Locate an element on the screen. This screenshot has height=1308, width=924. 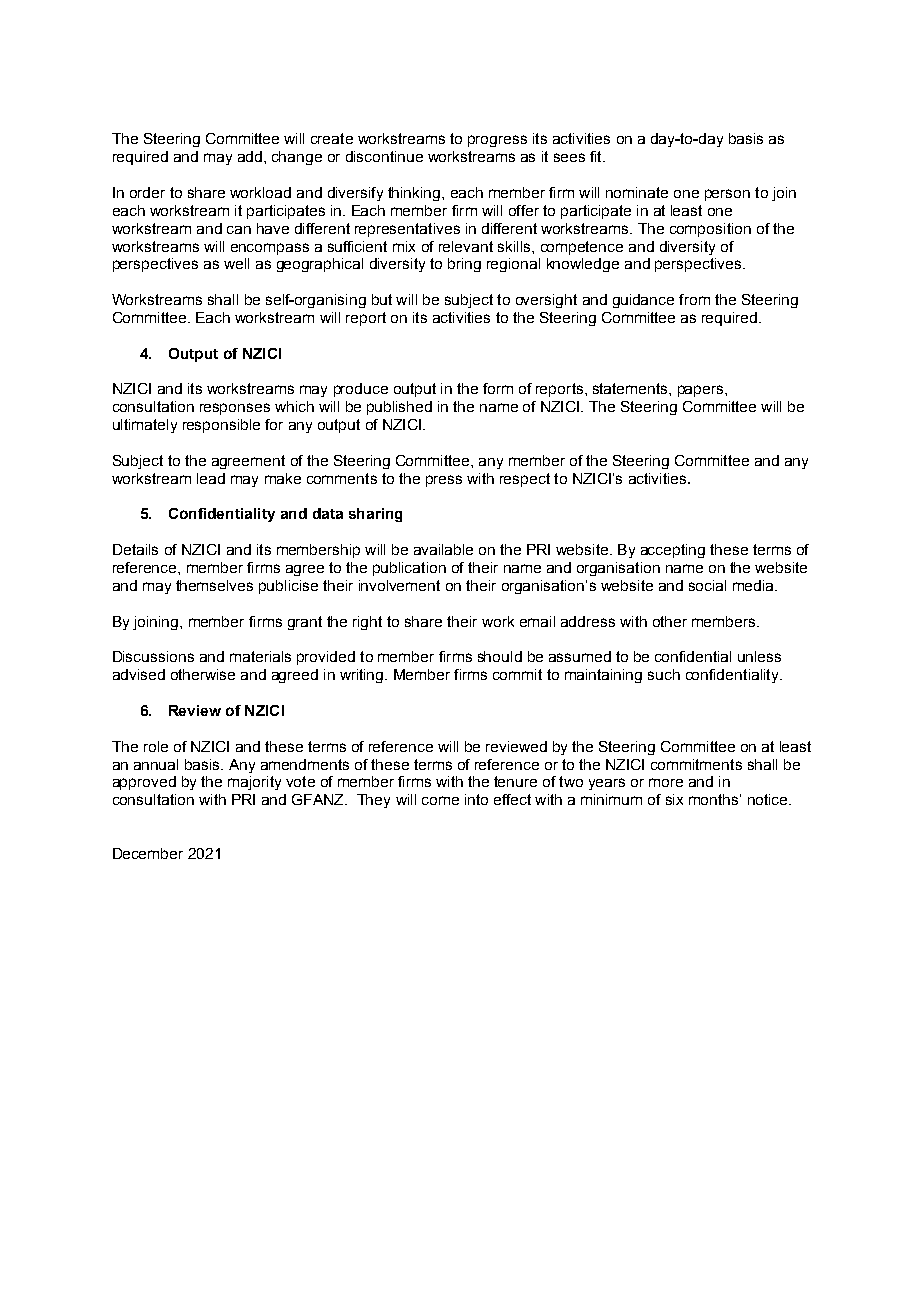
change is located at coordinates (297, 158).
